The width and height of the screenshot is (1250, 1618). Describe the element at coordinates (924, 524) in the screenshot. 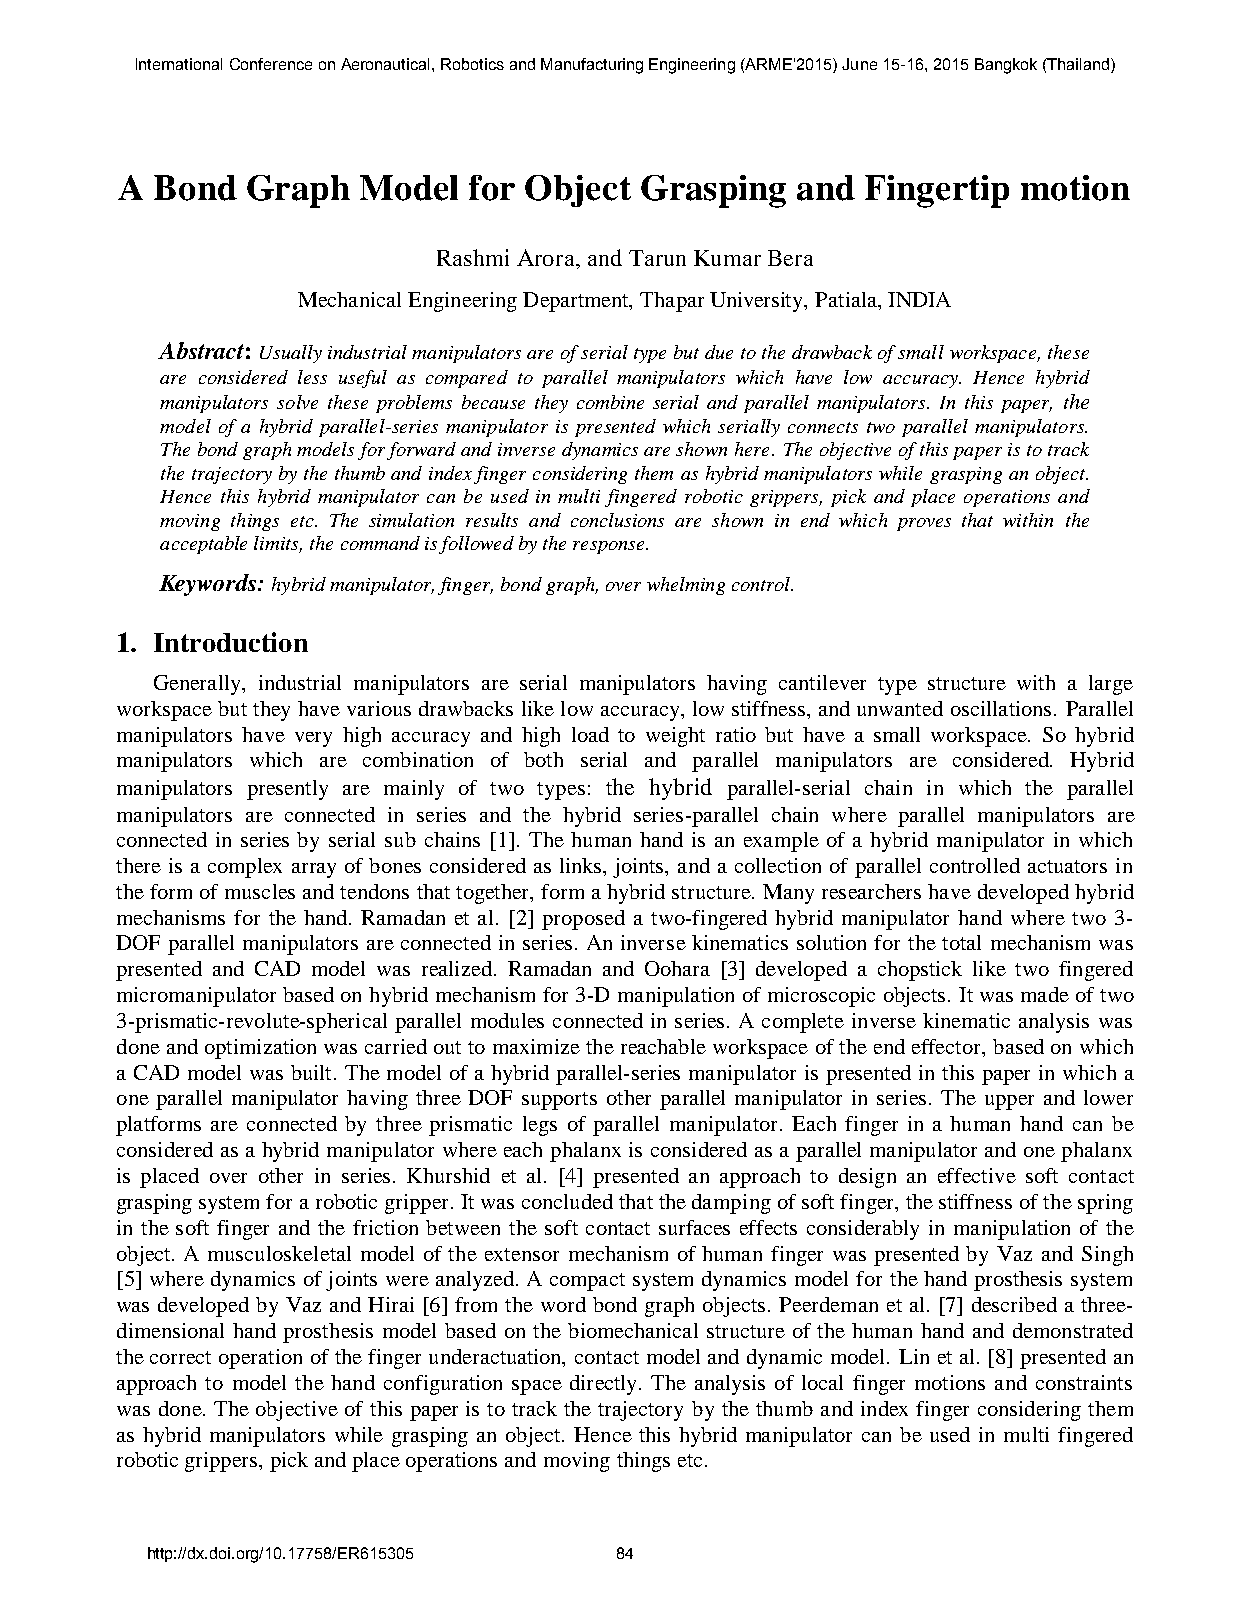

I see `proves` at that location.
